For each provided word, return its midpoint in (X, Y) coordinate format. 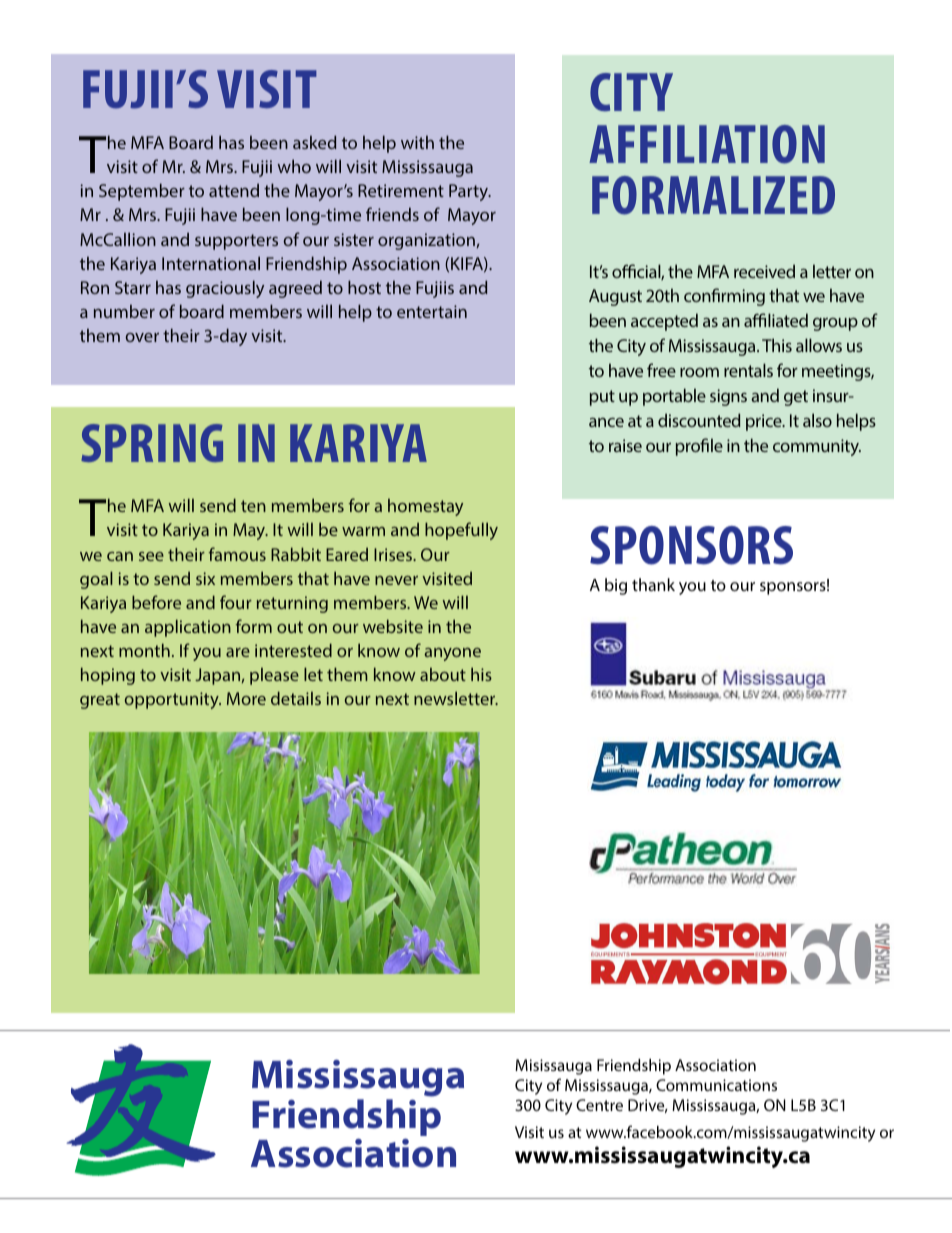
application (188, 628)
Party (470, 192)
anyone (452, 654)
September (142, 192)
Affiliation (707, 144)
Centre (599, 1105)
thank (653, 584)
